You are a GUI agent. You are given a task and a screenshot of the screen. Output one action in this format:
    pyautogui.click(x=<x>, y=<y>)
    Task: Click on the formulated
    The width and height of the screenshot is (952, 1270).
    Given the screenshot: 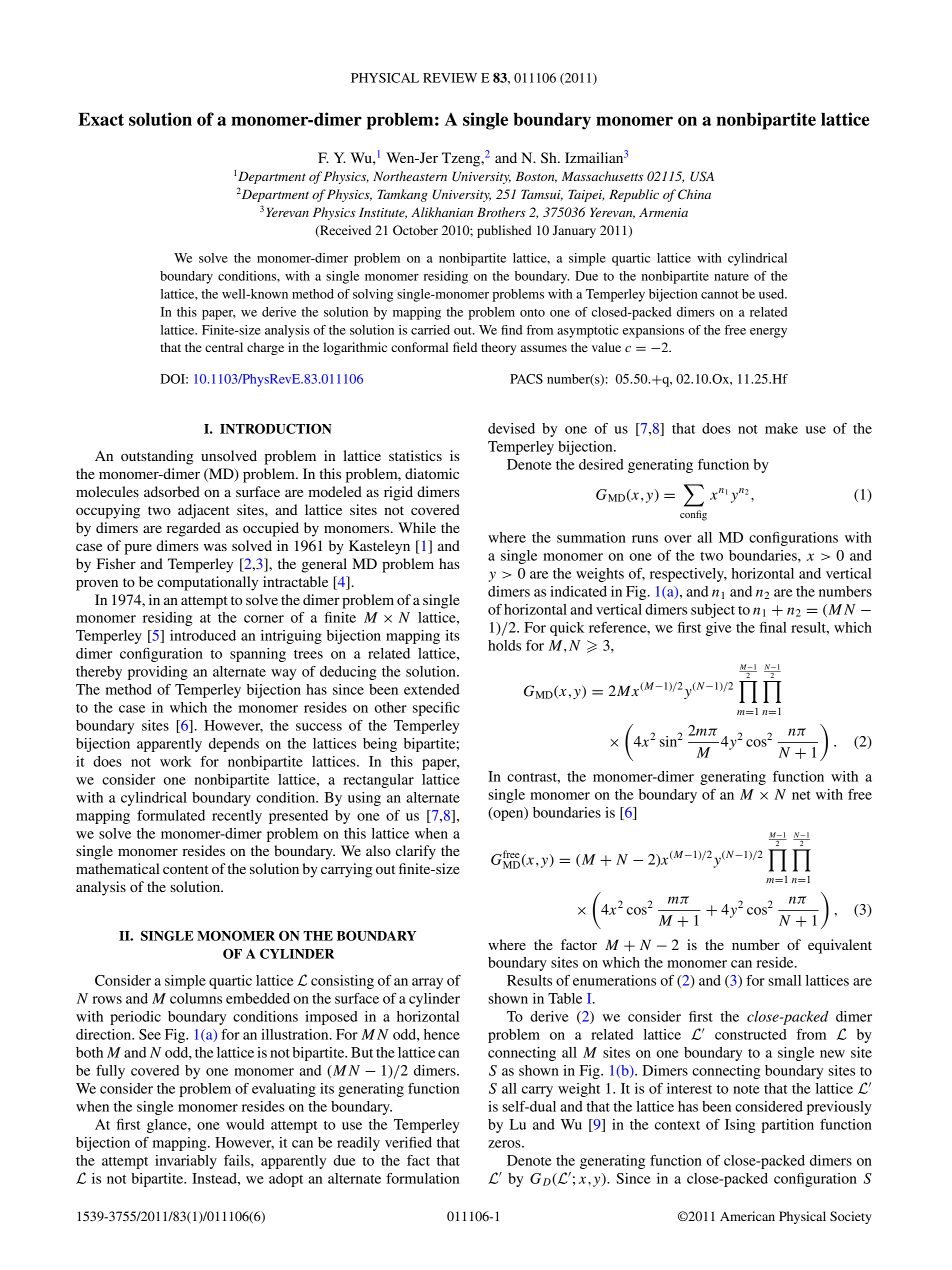 What is the action you would take?
    pyautogui.click(x=171, y=815)
